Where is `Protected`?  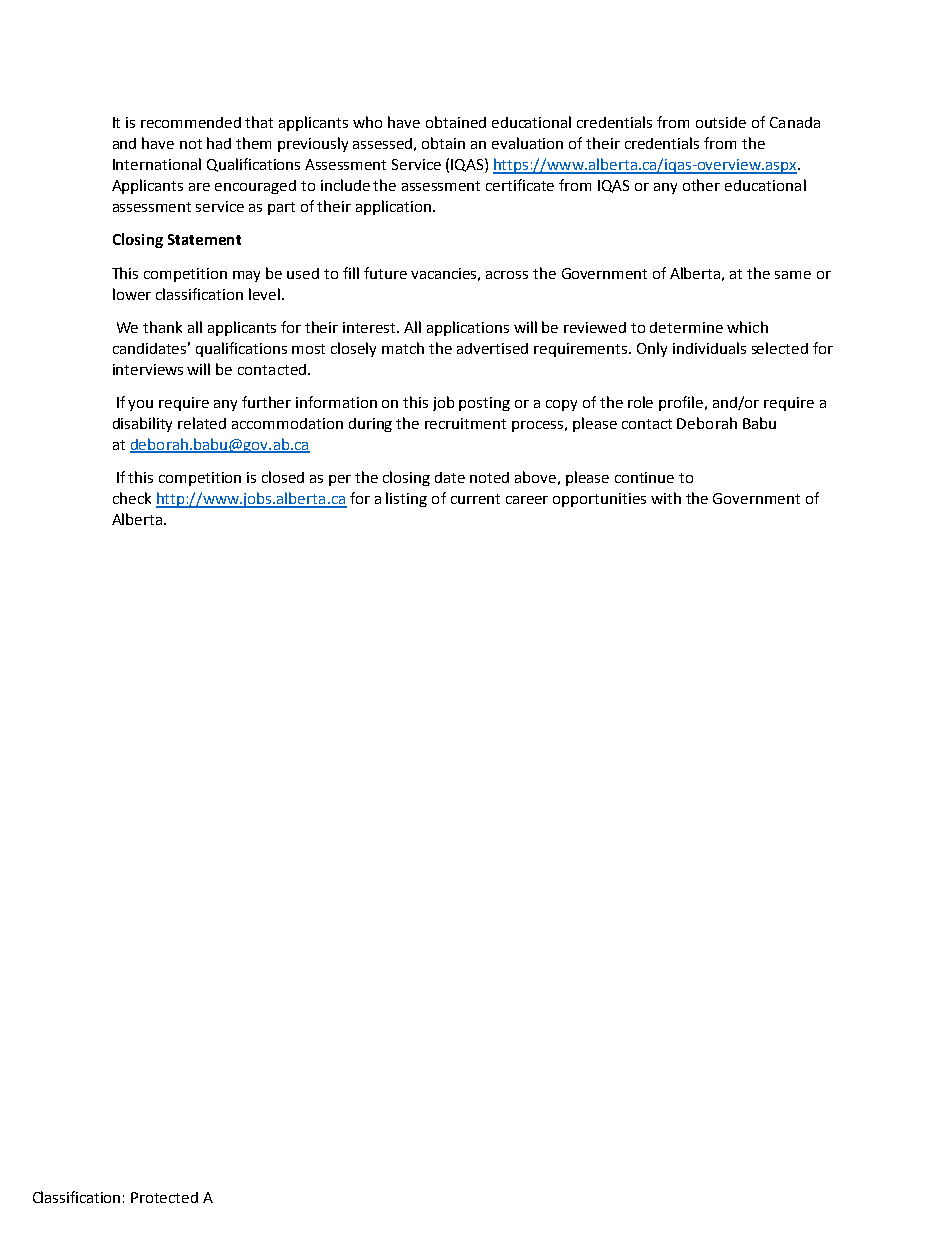 Protected is located at coordinates (164, 1197).
